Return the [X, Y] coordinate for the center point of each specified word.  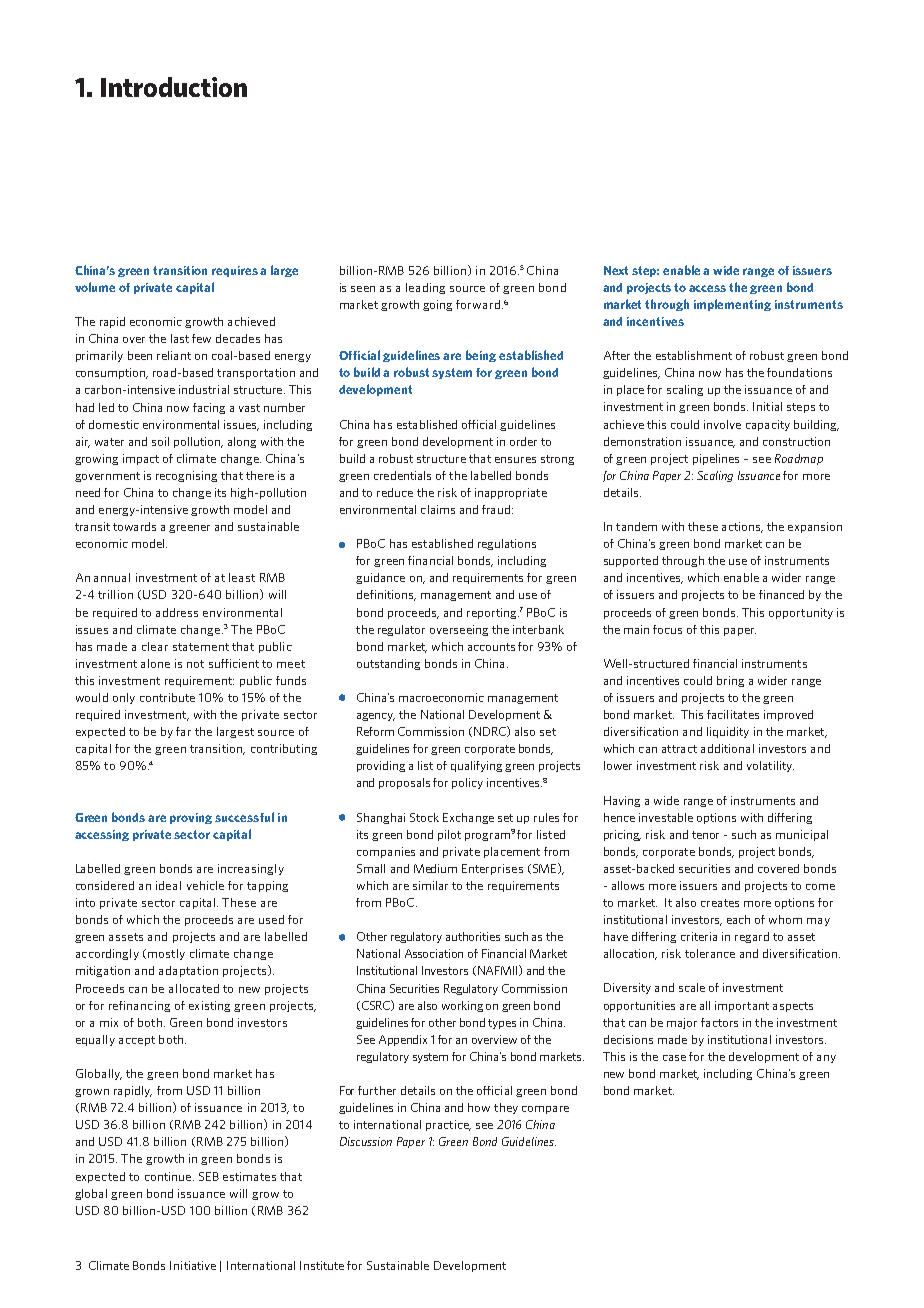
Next [616, 270]
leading [425, 288]
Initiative [193, 1265]
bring [730, 681]
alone [155, 663]
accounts [491, 647]
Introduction [174, 87]
